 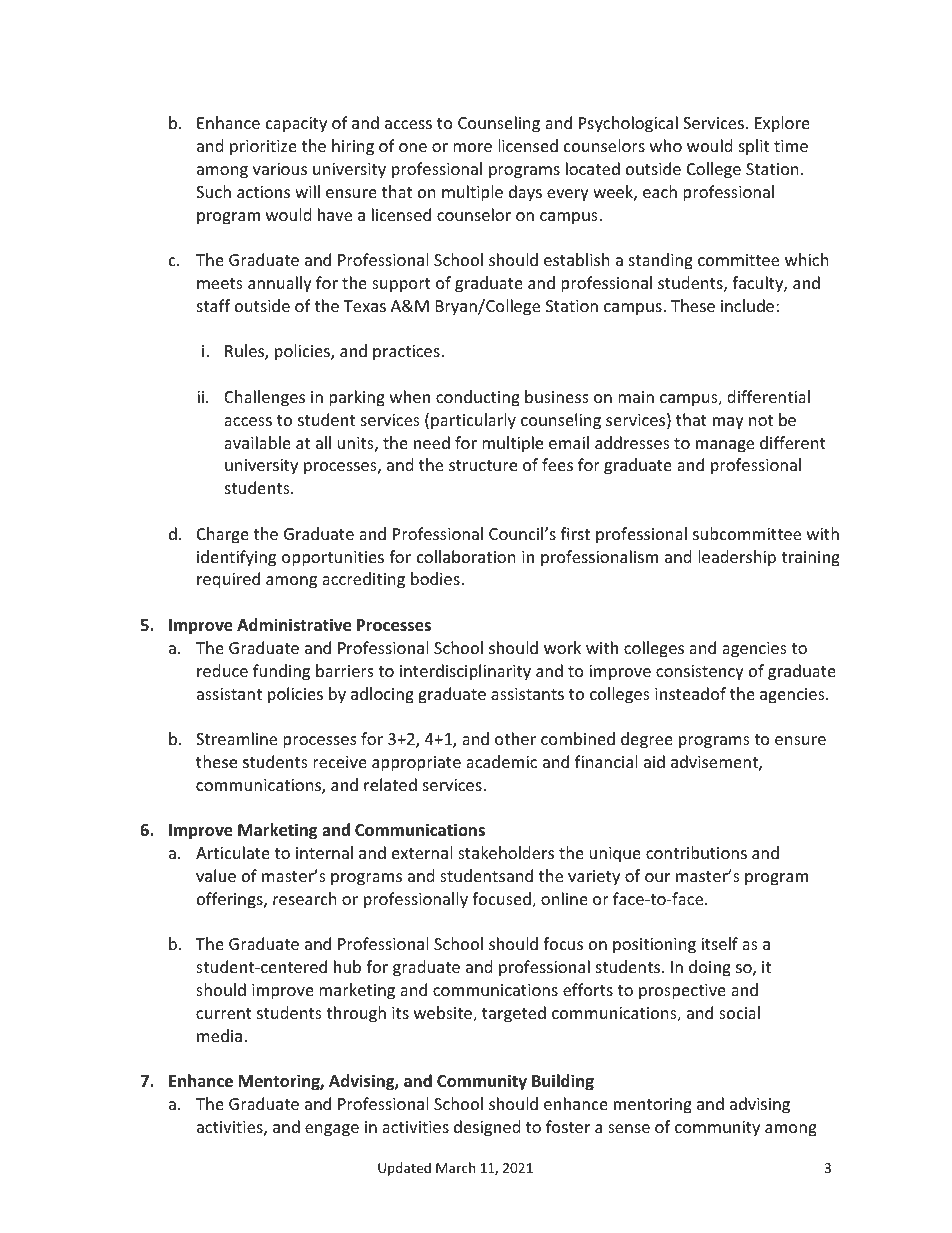 What do you see at coordinates (332, 1130) in the page?
I see `engage` at bounding box center [332, 1130].
